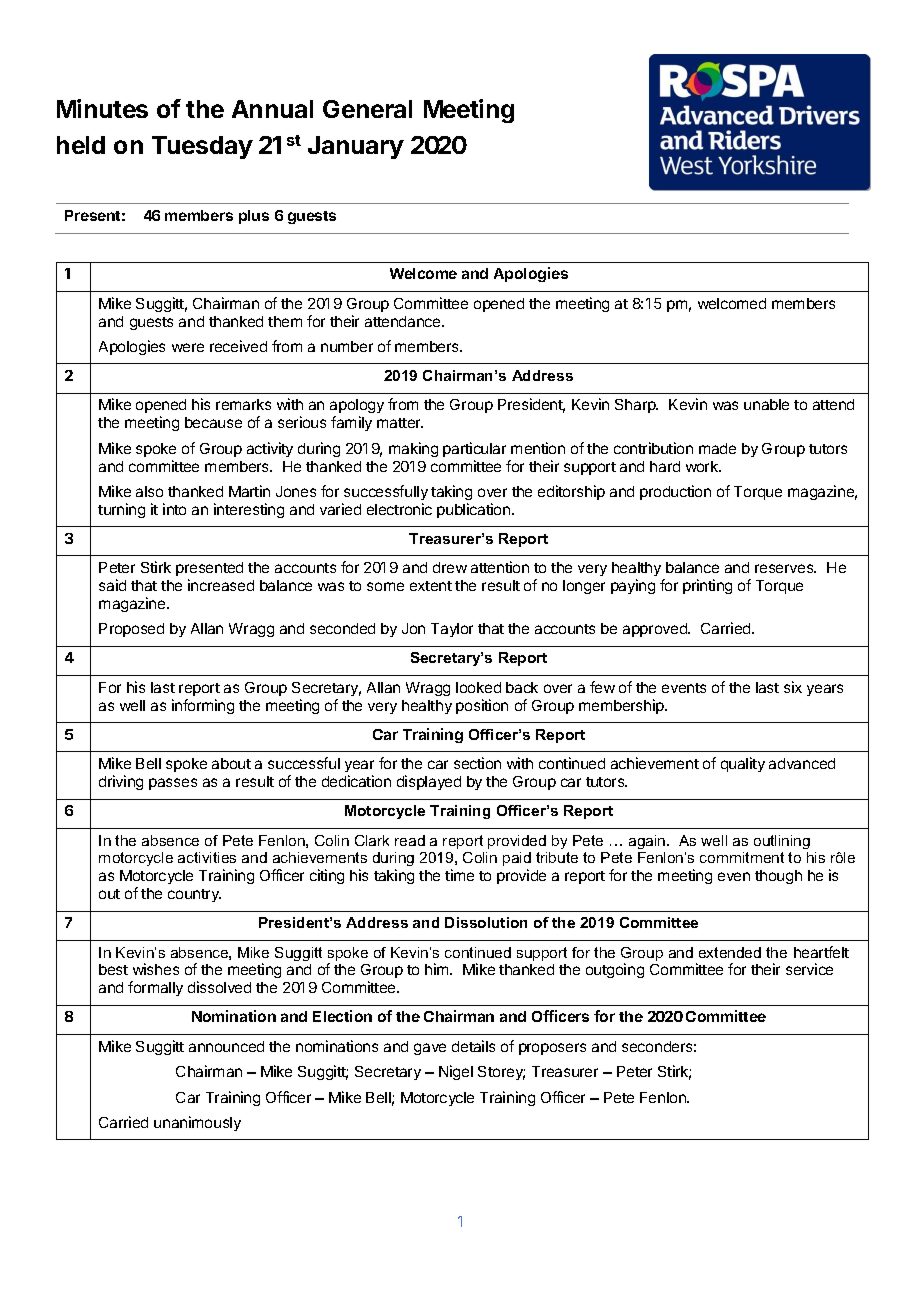  I want to click on though, so click(778, 877).
